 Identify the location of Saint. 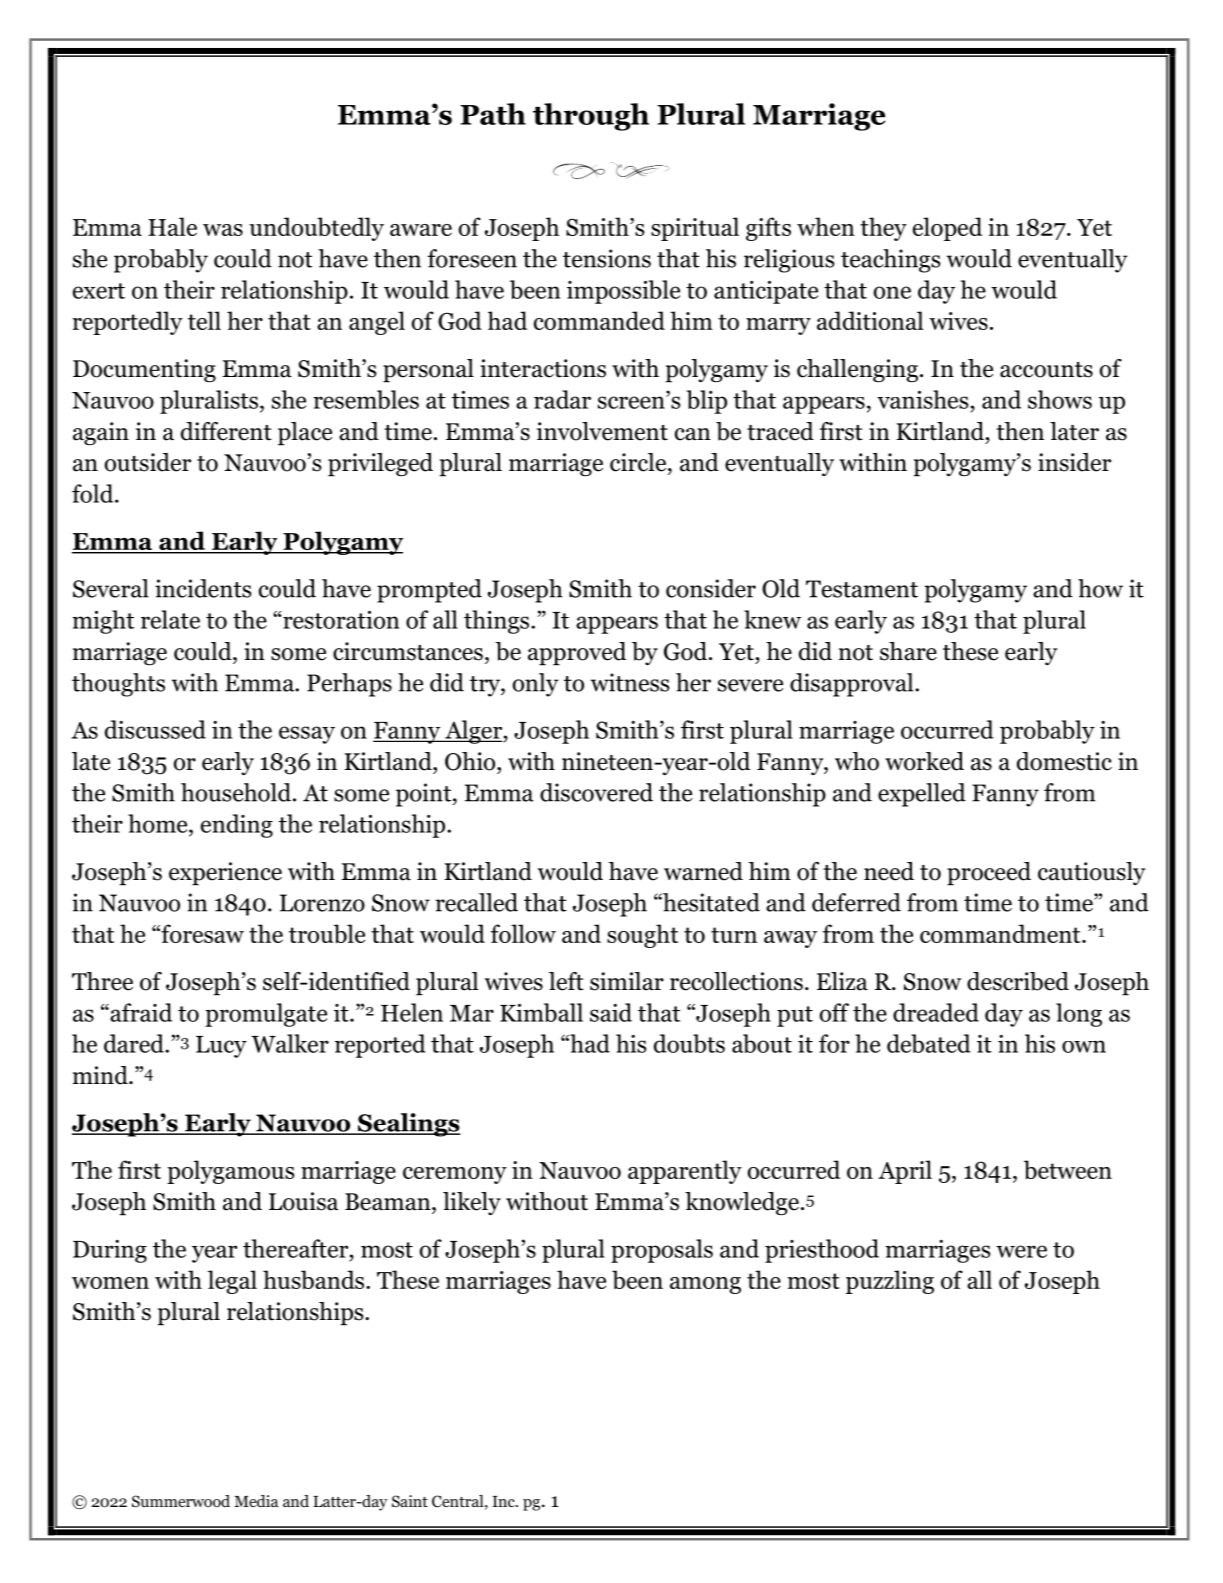
(410, 1501).
